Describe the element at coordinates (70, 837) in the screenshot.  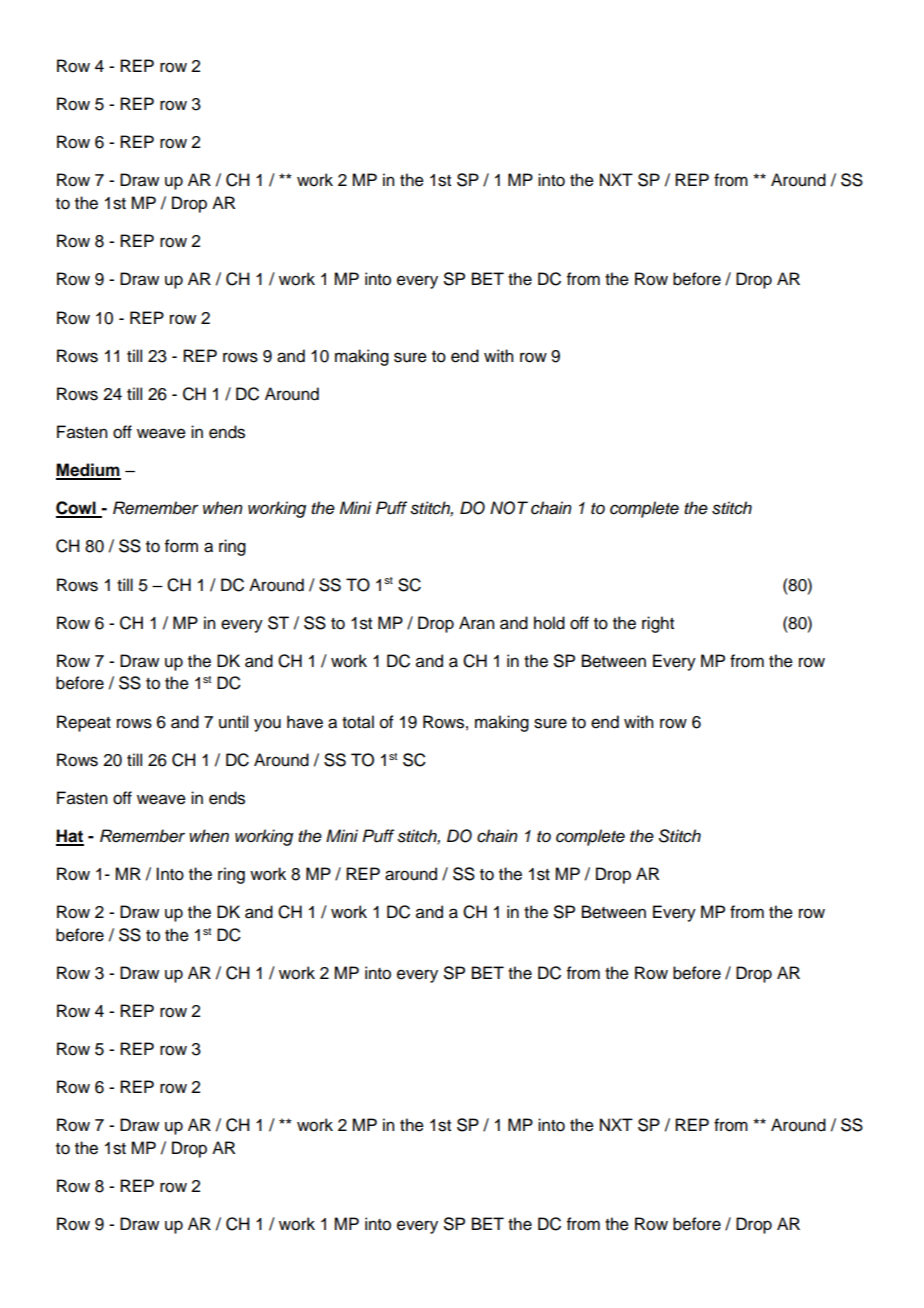
I see `Hat` at that location.
